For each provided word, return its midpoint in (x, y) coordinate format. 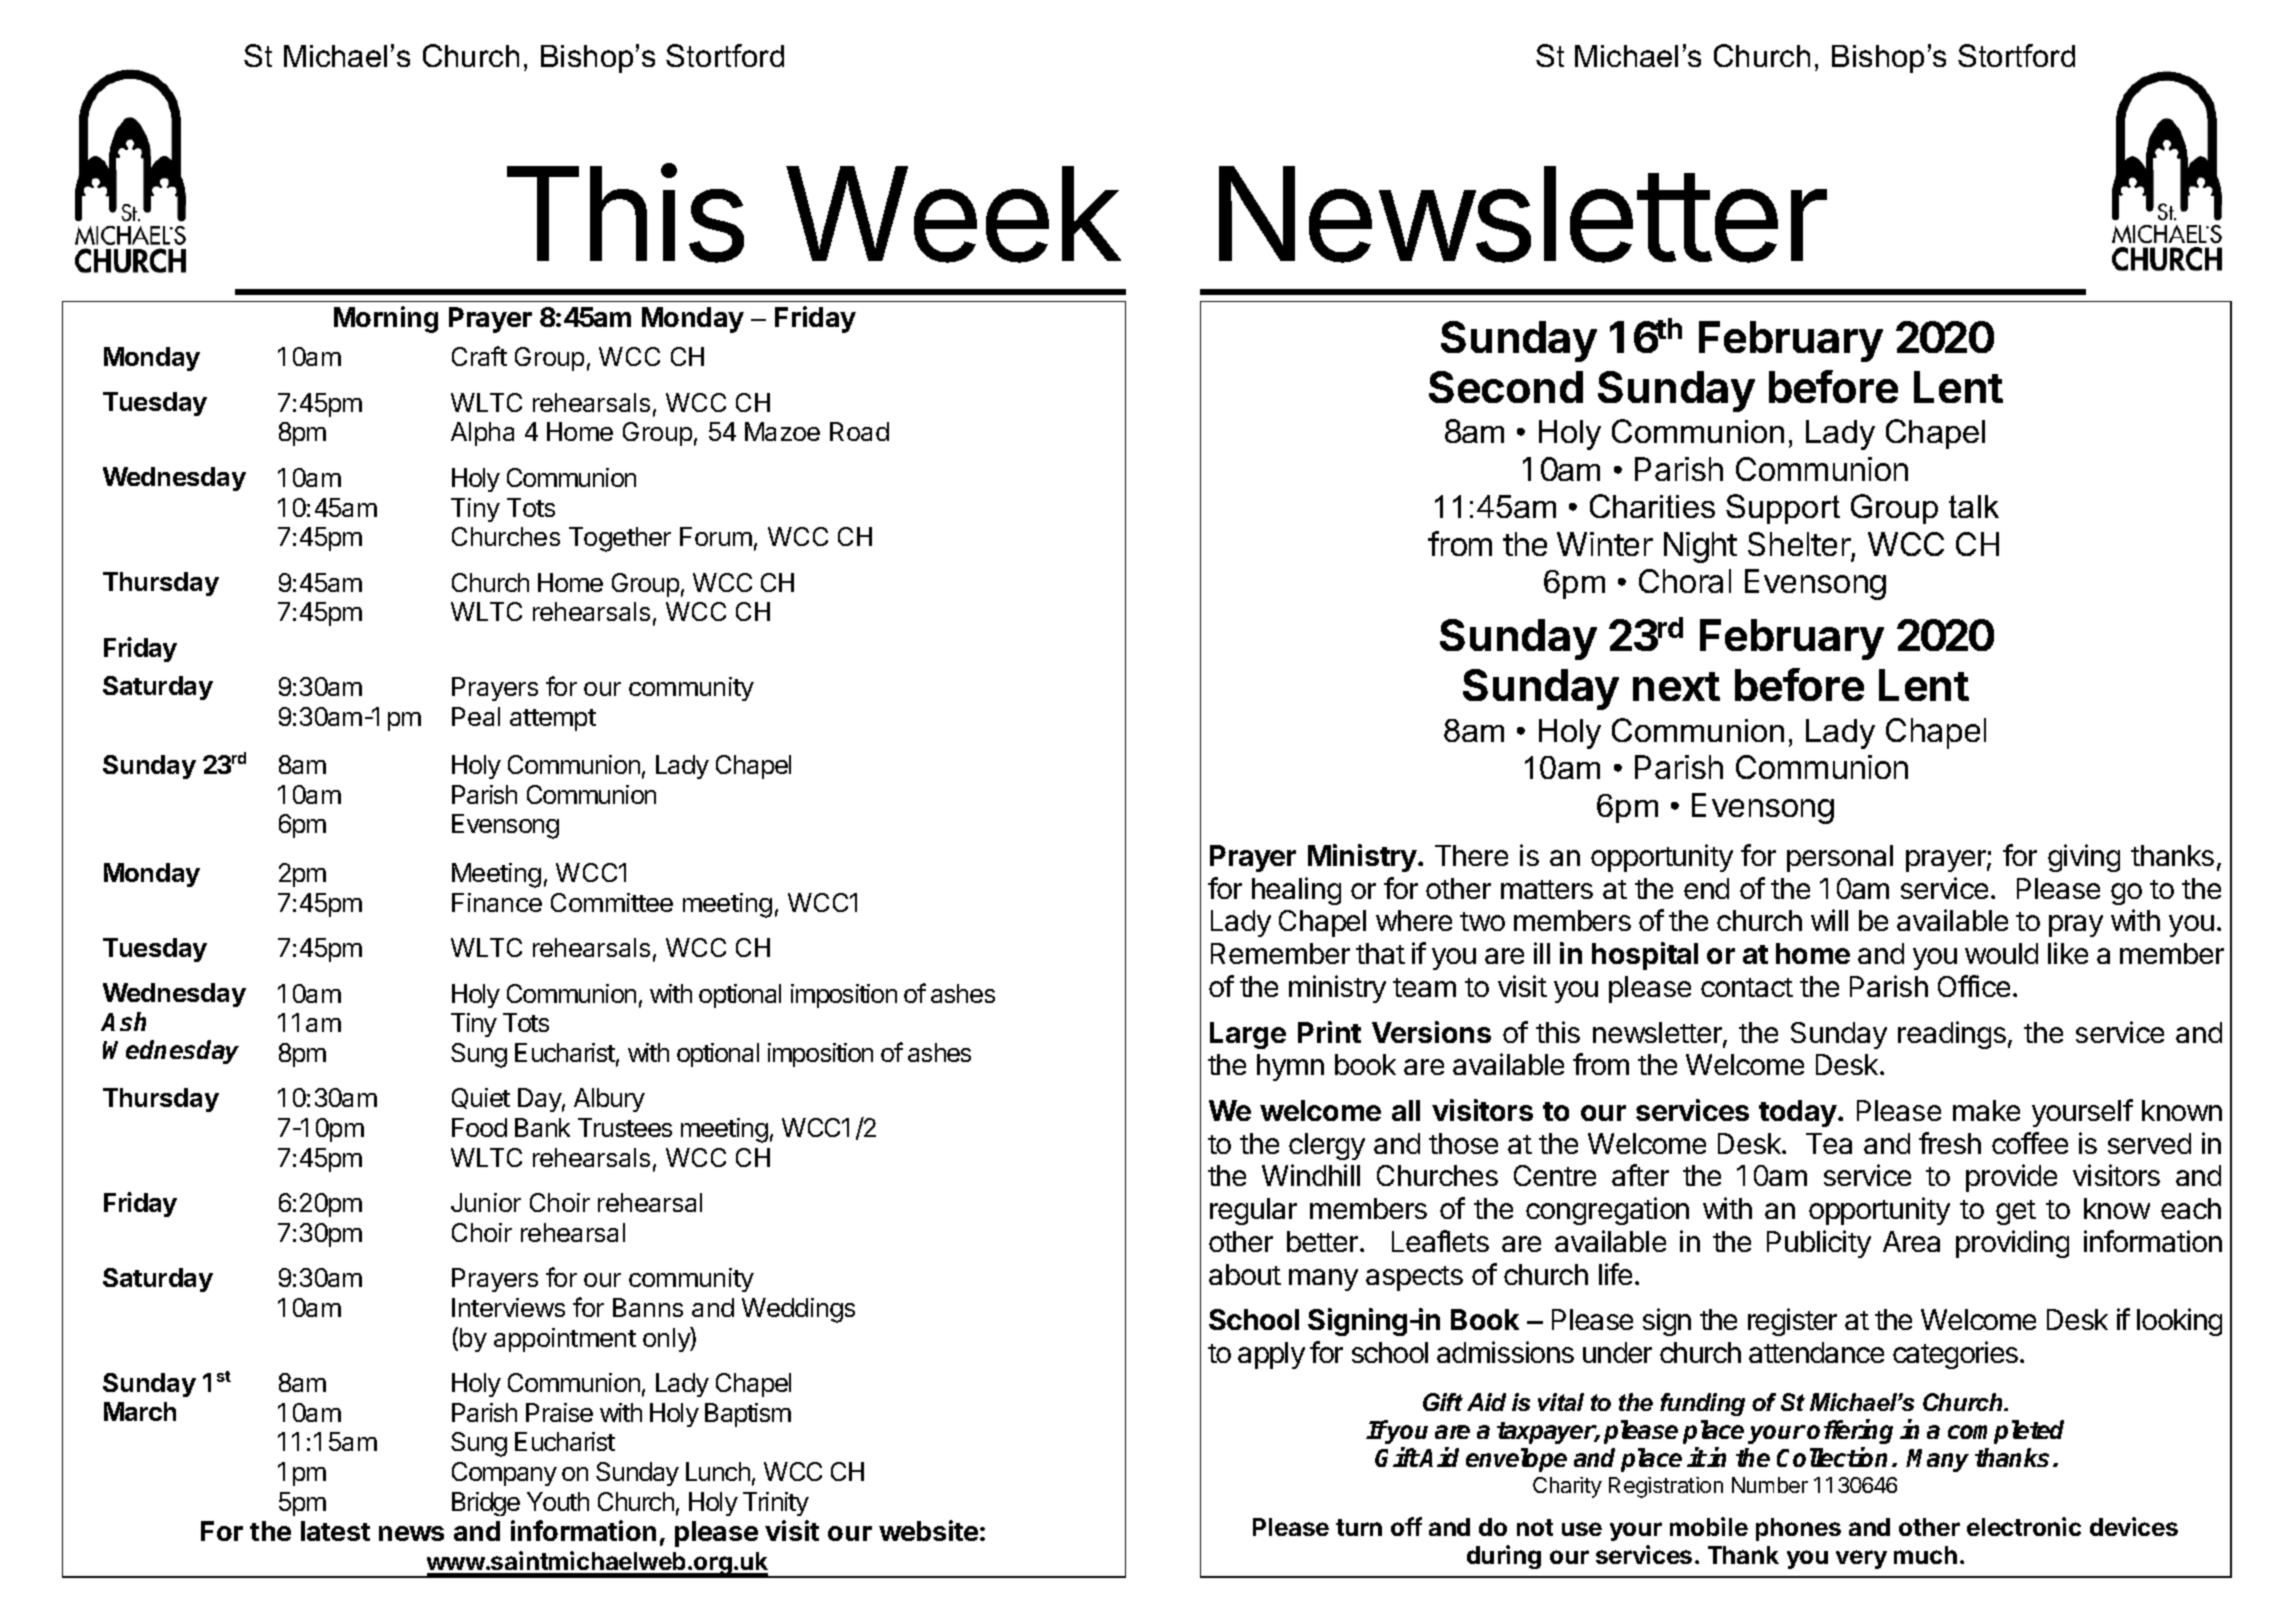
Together (620, 539)
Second (1506, 387)
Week (953, 214)
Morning (386, 319)
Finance (497, 902)
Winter (1605, 544)
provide (2011, 1178)
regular (1253, 1211)
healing (1296, 891)
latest (335, 1531)
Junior (486, 1202)
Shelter (1799, 544)
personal (1840, 858)
